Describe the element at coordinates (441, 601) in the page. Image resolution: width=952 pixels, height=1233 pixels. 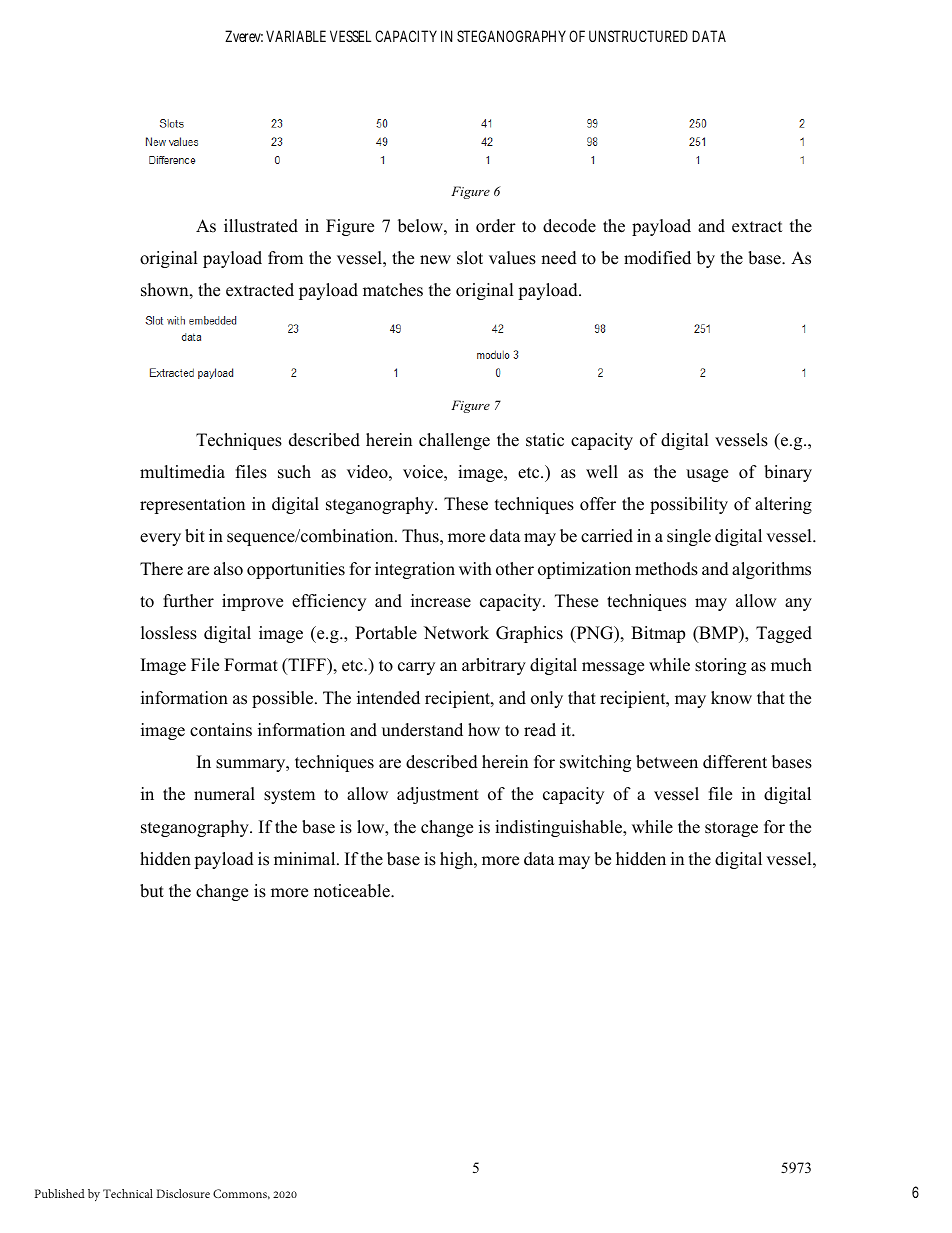
I see `increase` at that location.
